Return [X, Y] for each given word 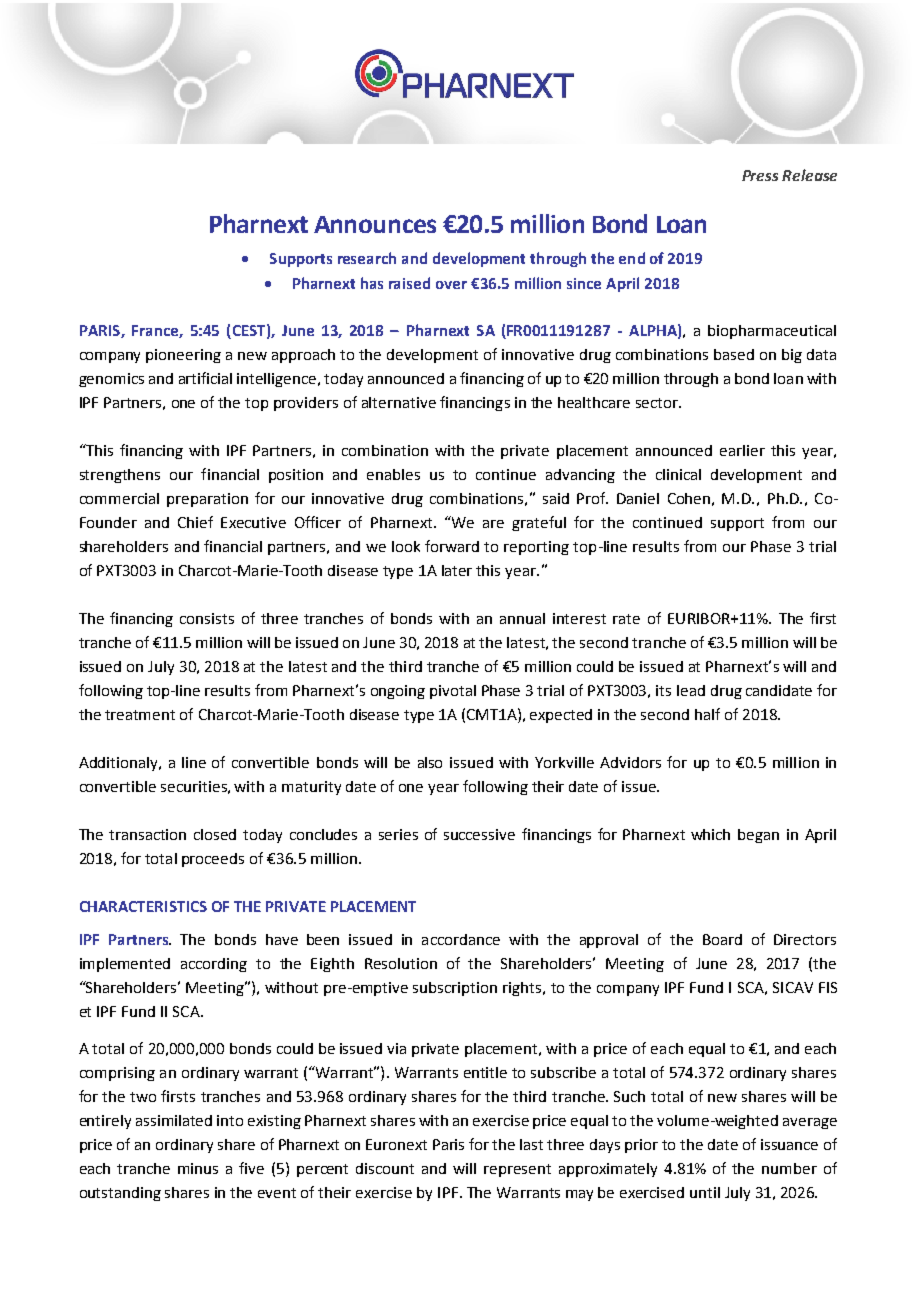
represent [517, 1170]
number [789, 1168]
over [451, 285]
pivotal [453, 692]
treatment [140, 715]
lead [691, 690]
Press [760, 175]
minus [198, 1168]
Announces [375, 224]
